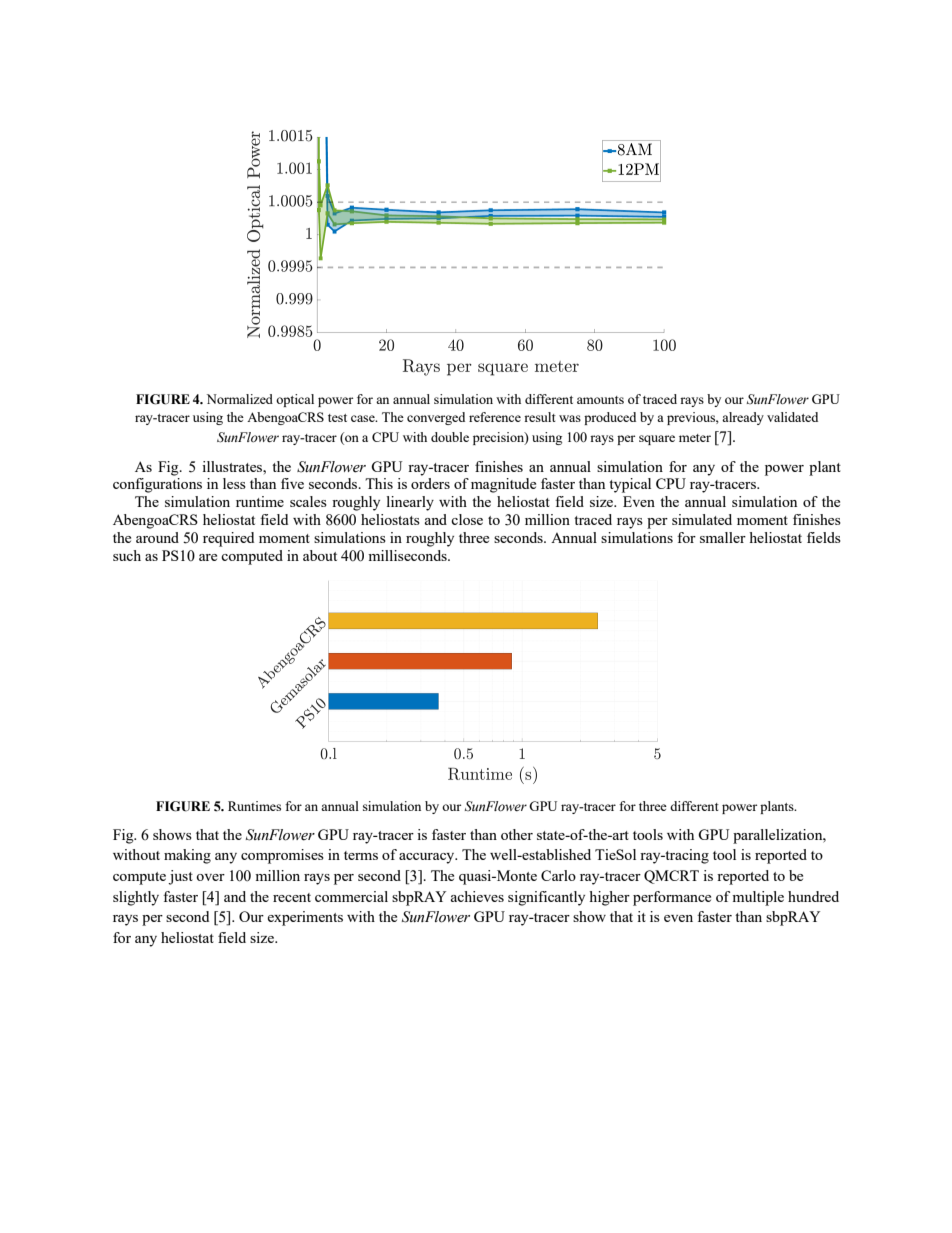 This screenshot has width=952, height=1233. Describe the element at coordinates (210, 877) in the screenshot. I see `over` at that location.
